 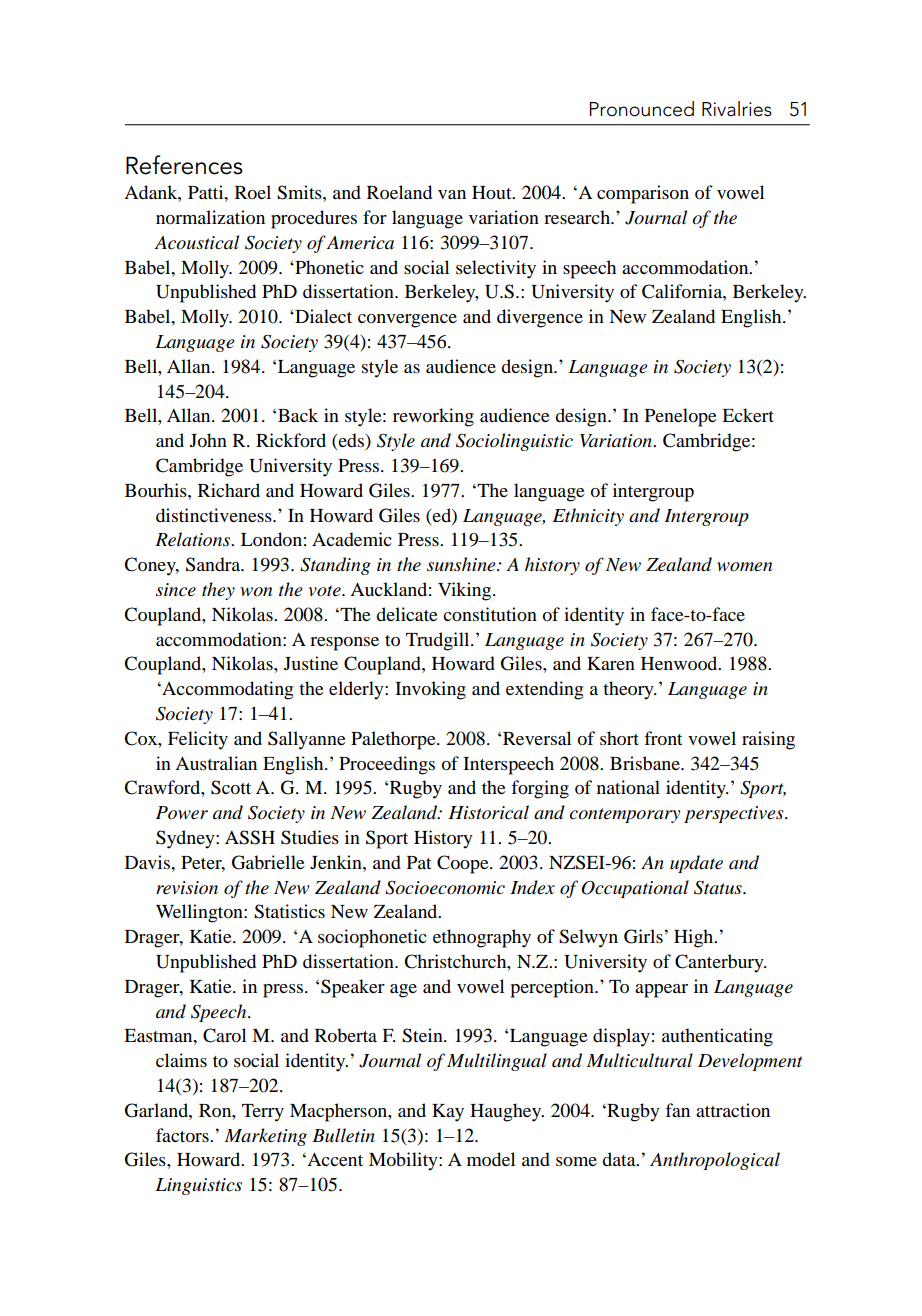 I want to click on model, so click(x=491, y=1159).
